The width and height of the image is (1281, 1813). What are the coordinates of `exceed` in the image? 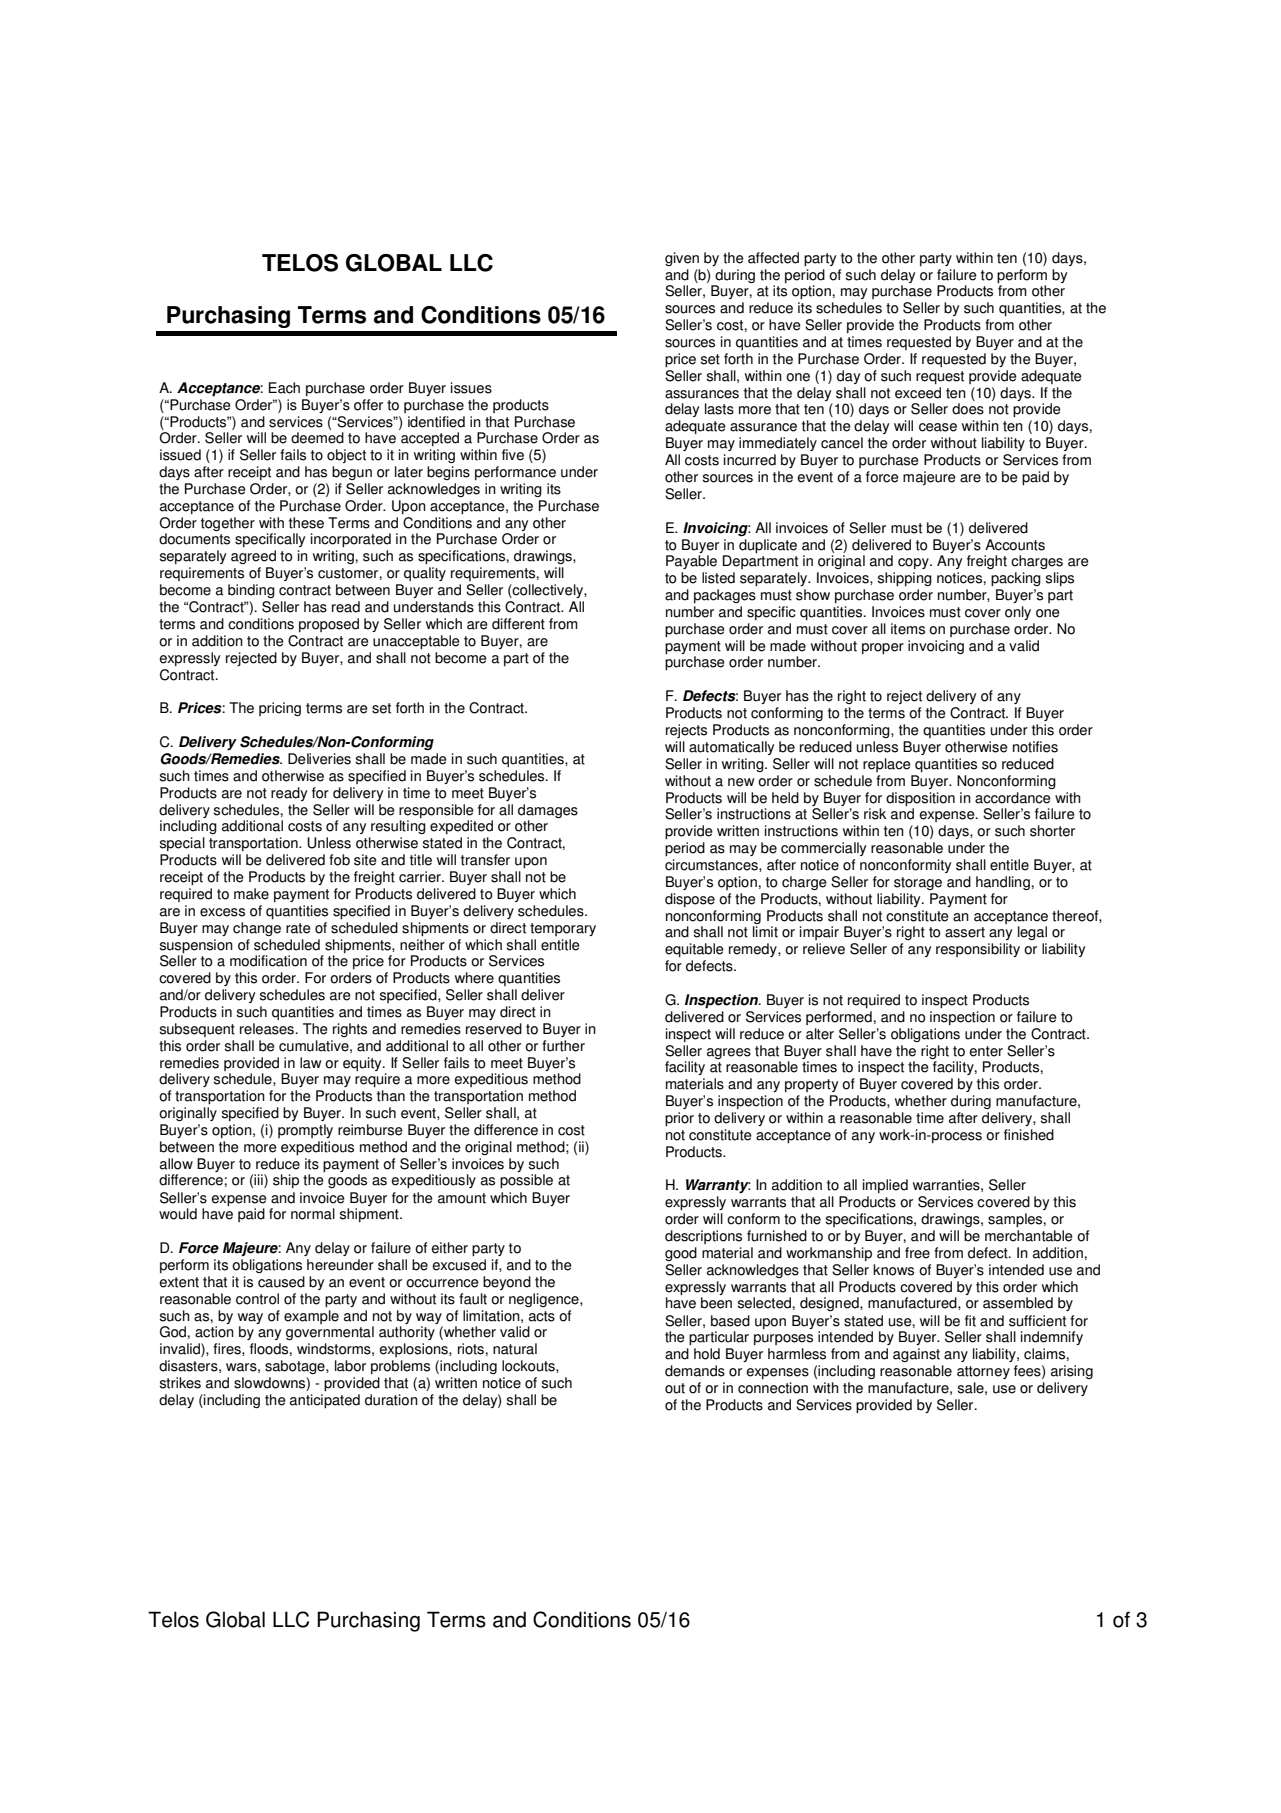 It's located at (918, 393).
